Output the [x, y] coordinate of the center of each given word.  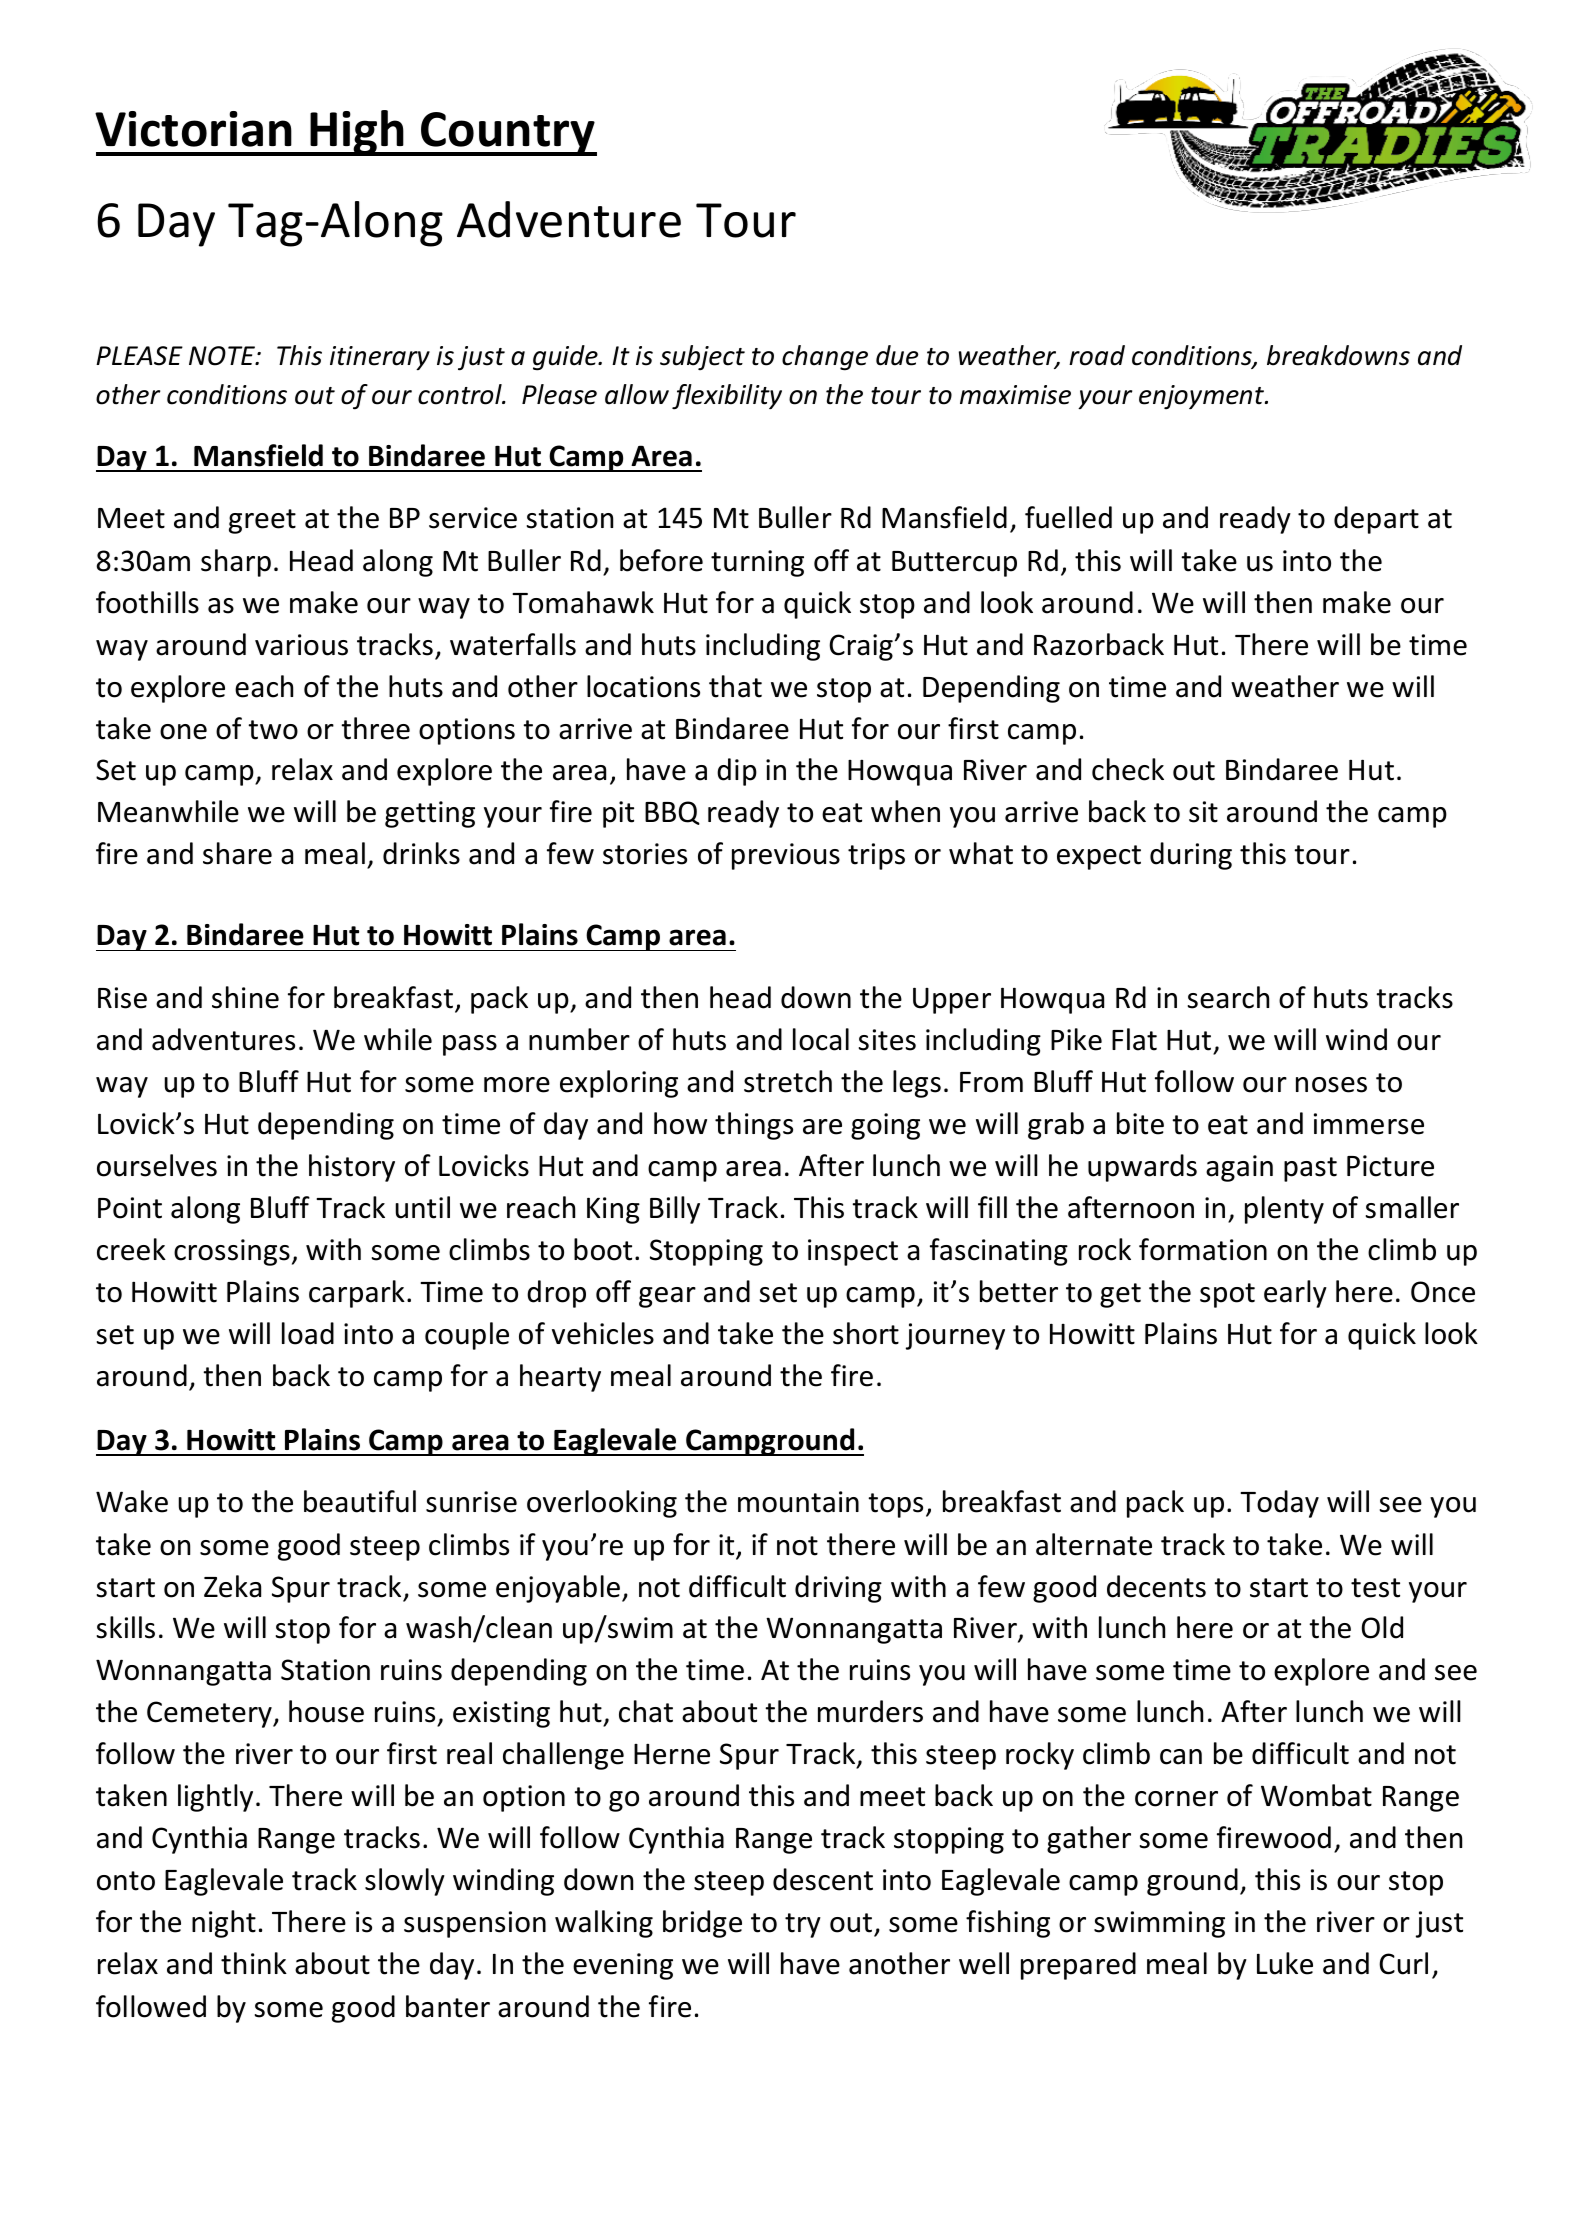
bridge [702, 1924]
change [825, 358]
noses [1331, 1085]
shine [245, 997]
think [254, 1963]
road [1097, 355]
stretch [788, 1081]
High [358, 133]
